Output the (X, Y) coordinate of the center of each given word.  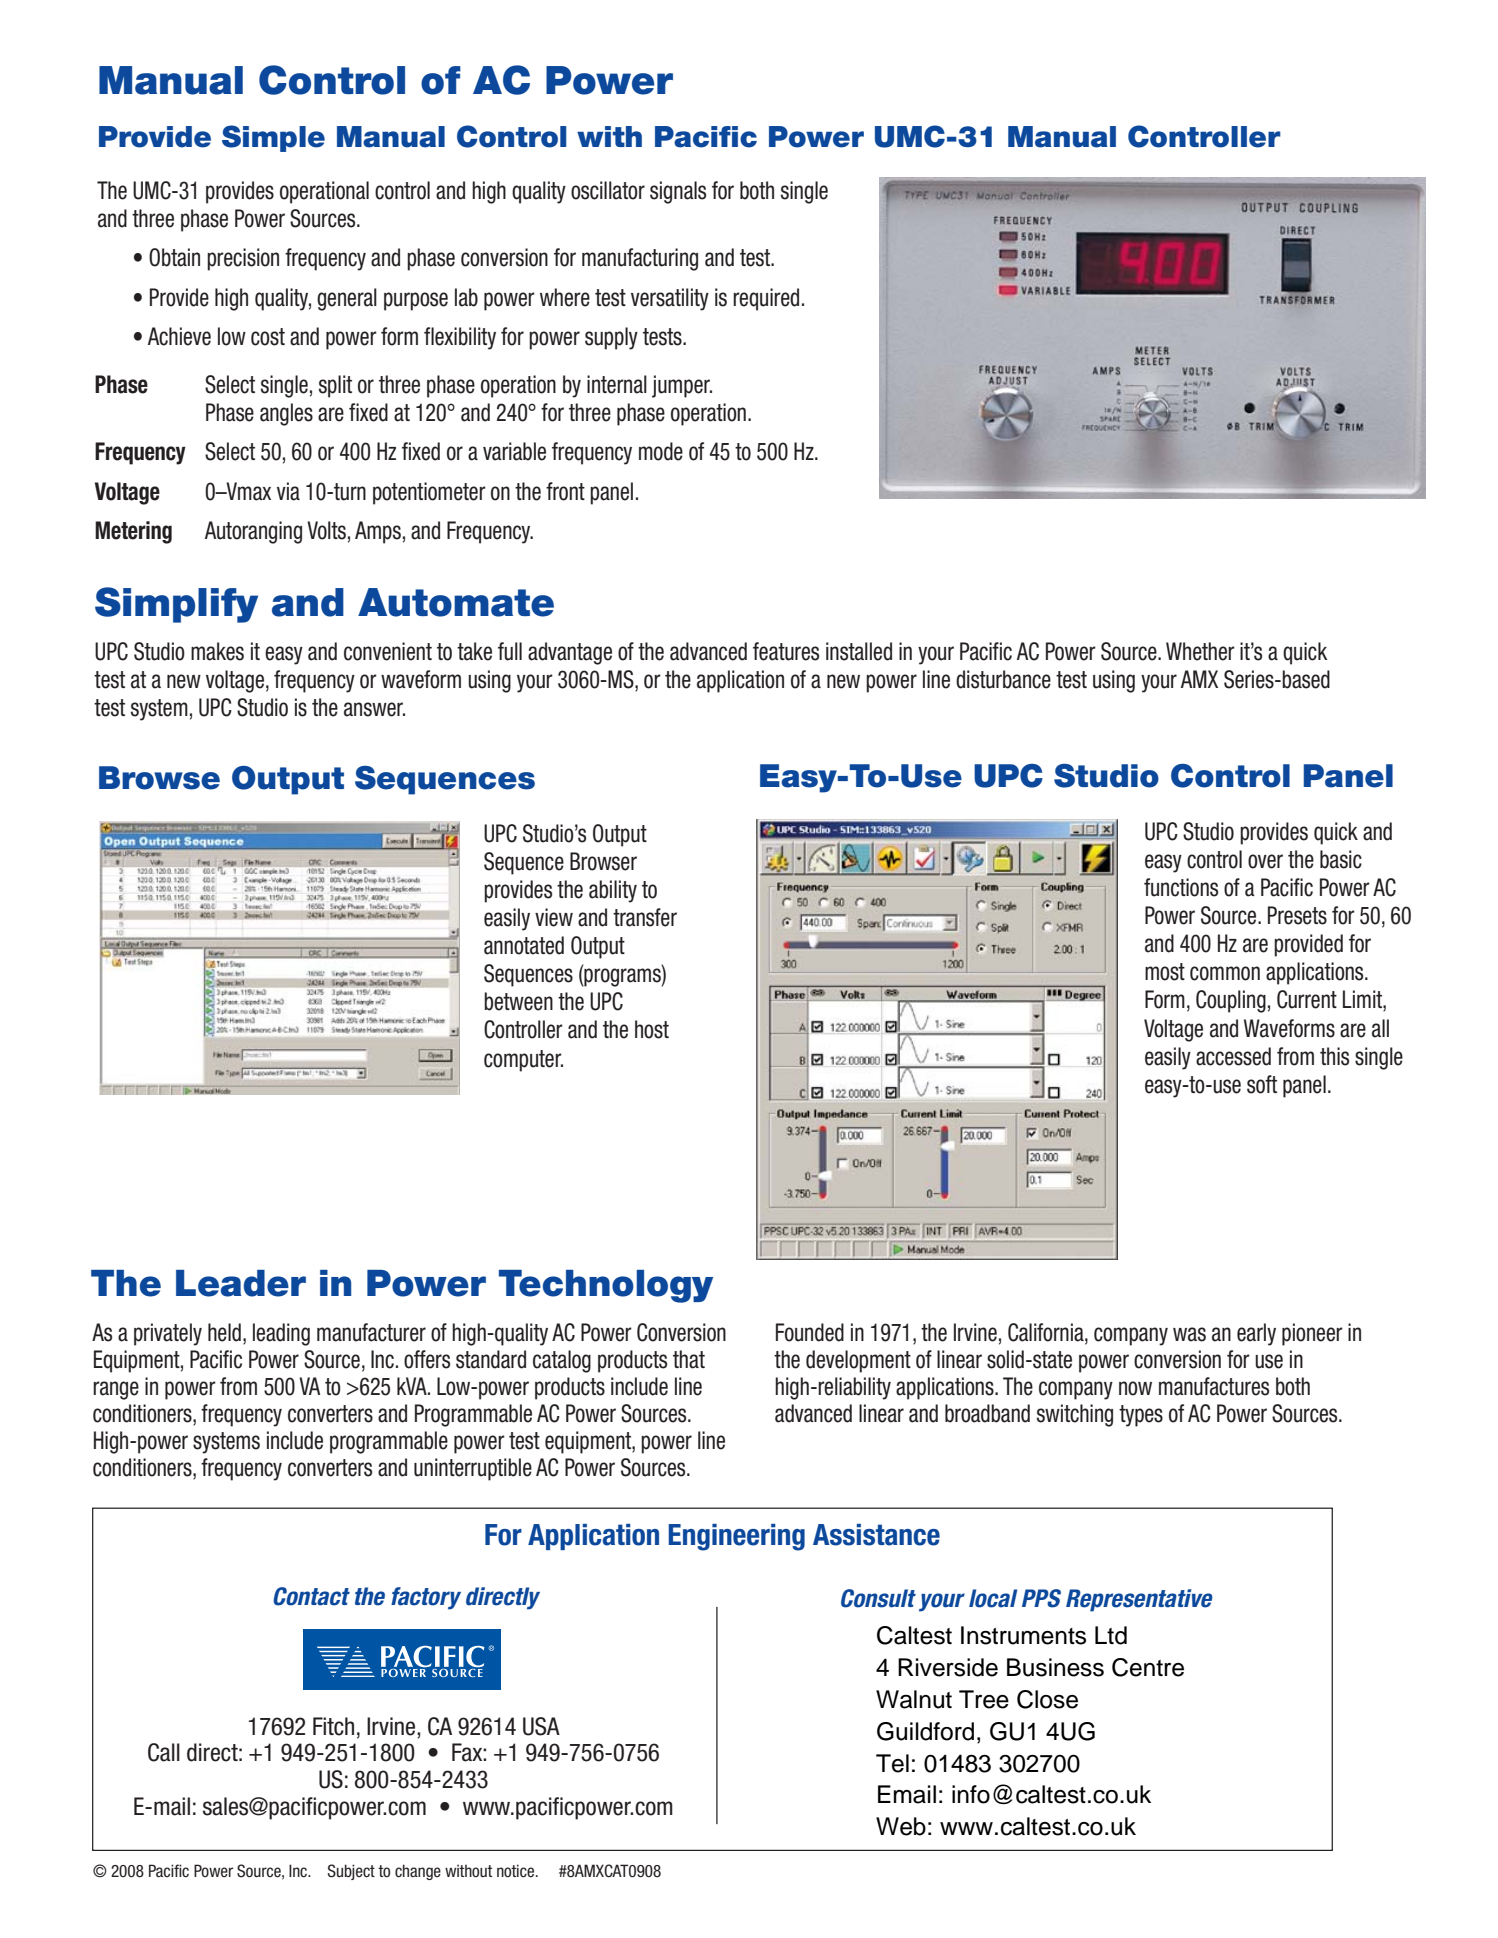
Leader (241, 1283)
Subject (351, 1872)
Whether (1200, 651)
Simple (273, 138)
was (1189, 1334)
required (766, 299)
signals (678, 192)
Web (901, 1826)
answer (374, 709)
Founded (810, 1332)
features (786, 651)
